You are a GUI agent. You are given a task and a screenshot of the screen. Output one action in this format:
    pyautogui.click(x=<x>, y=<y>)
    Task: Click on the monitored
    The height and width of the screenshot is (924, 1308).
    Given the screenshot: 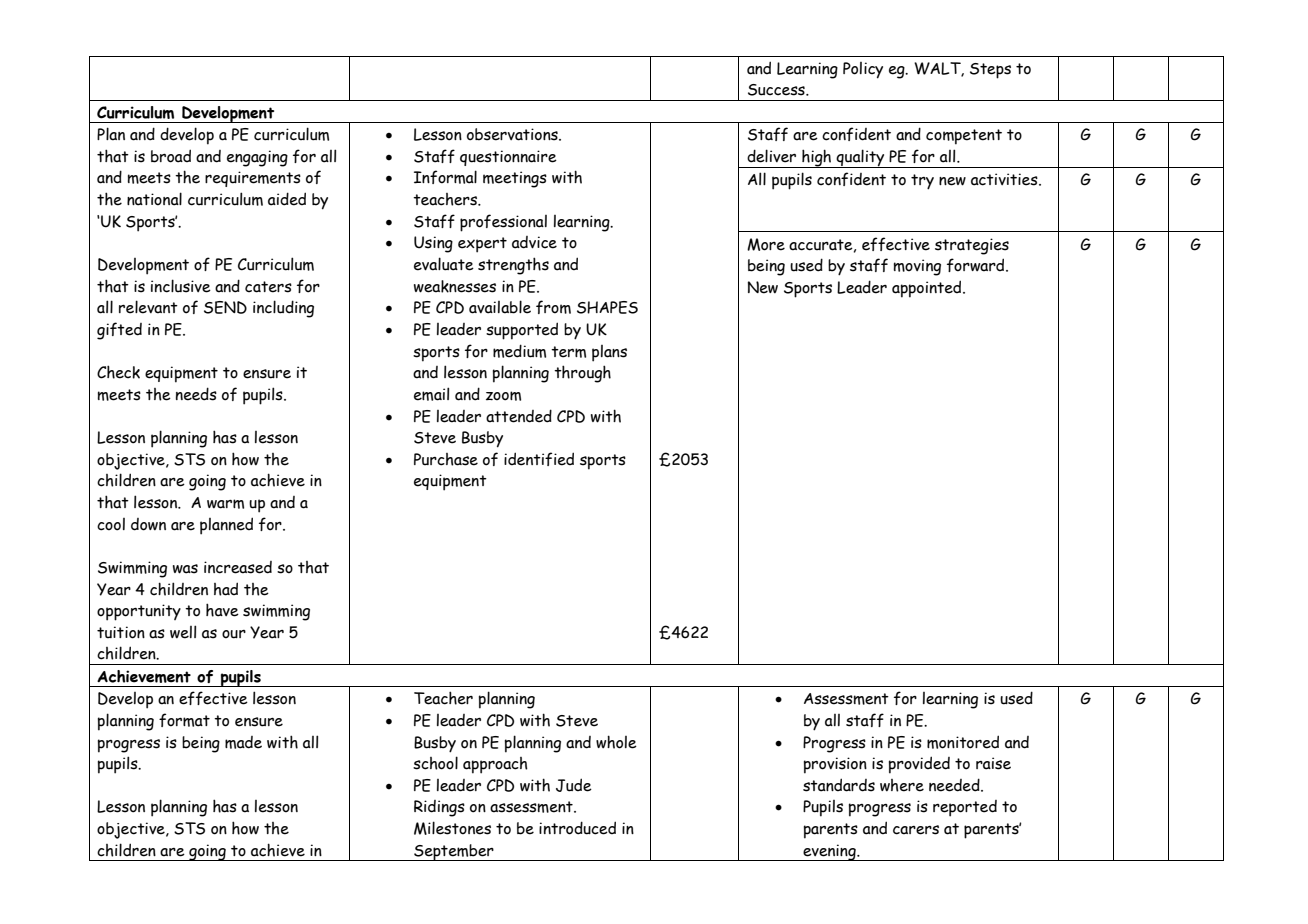 What is the action you would take?
    pyautogui.click(x=963, y=742)
